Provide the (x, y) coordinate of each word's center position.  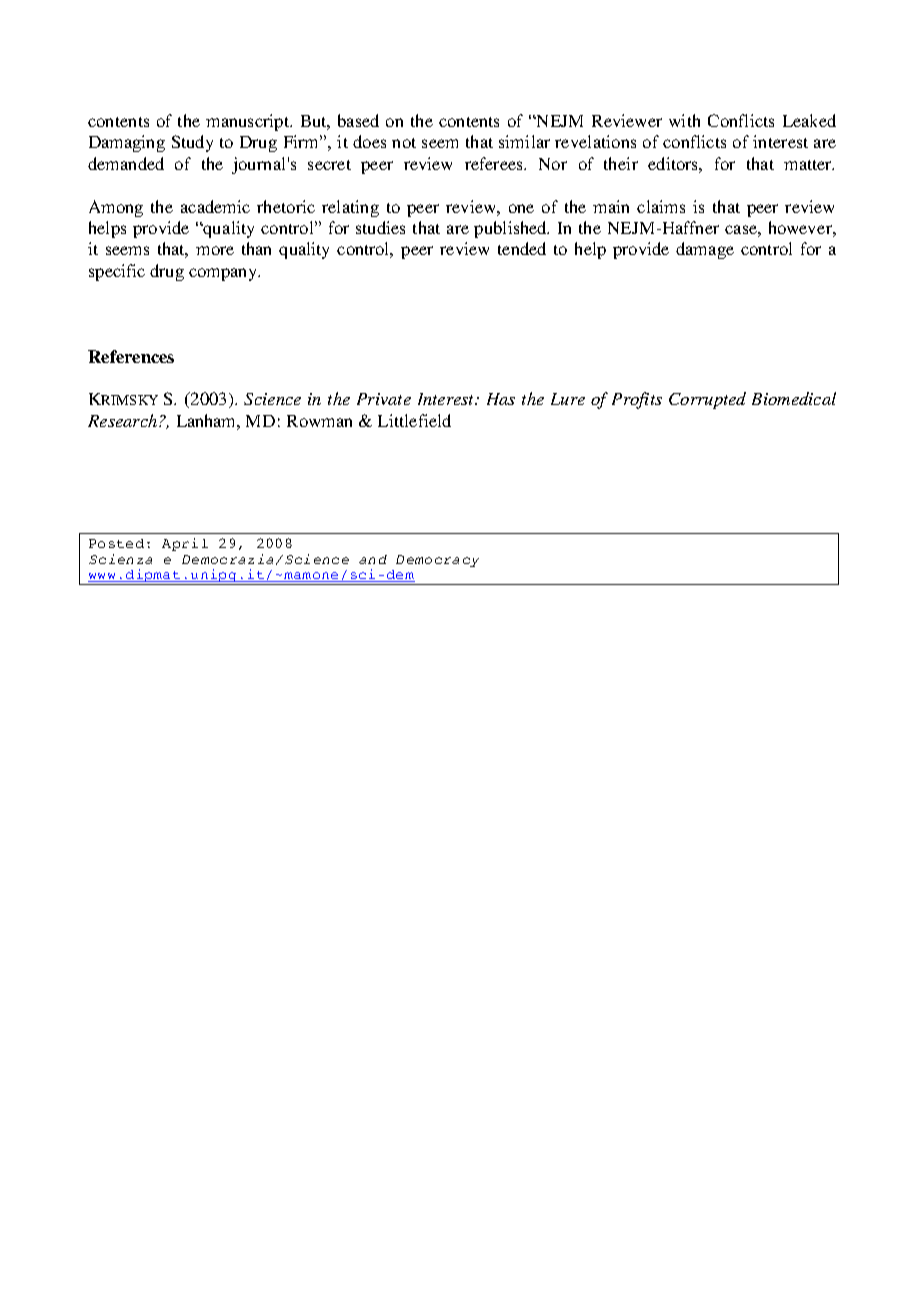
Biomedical (794, 398)
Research (122, 420)
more (215, 250)
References (131, 356)
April (185, 544)
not (404, 143)
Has (501, 399)
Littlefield (414, 420)
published (511, 229)
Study (192, 143)
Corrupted (707, 400)
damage (705, 250)
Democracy (437, 561)
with (684, 120)
